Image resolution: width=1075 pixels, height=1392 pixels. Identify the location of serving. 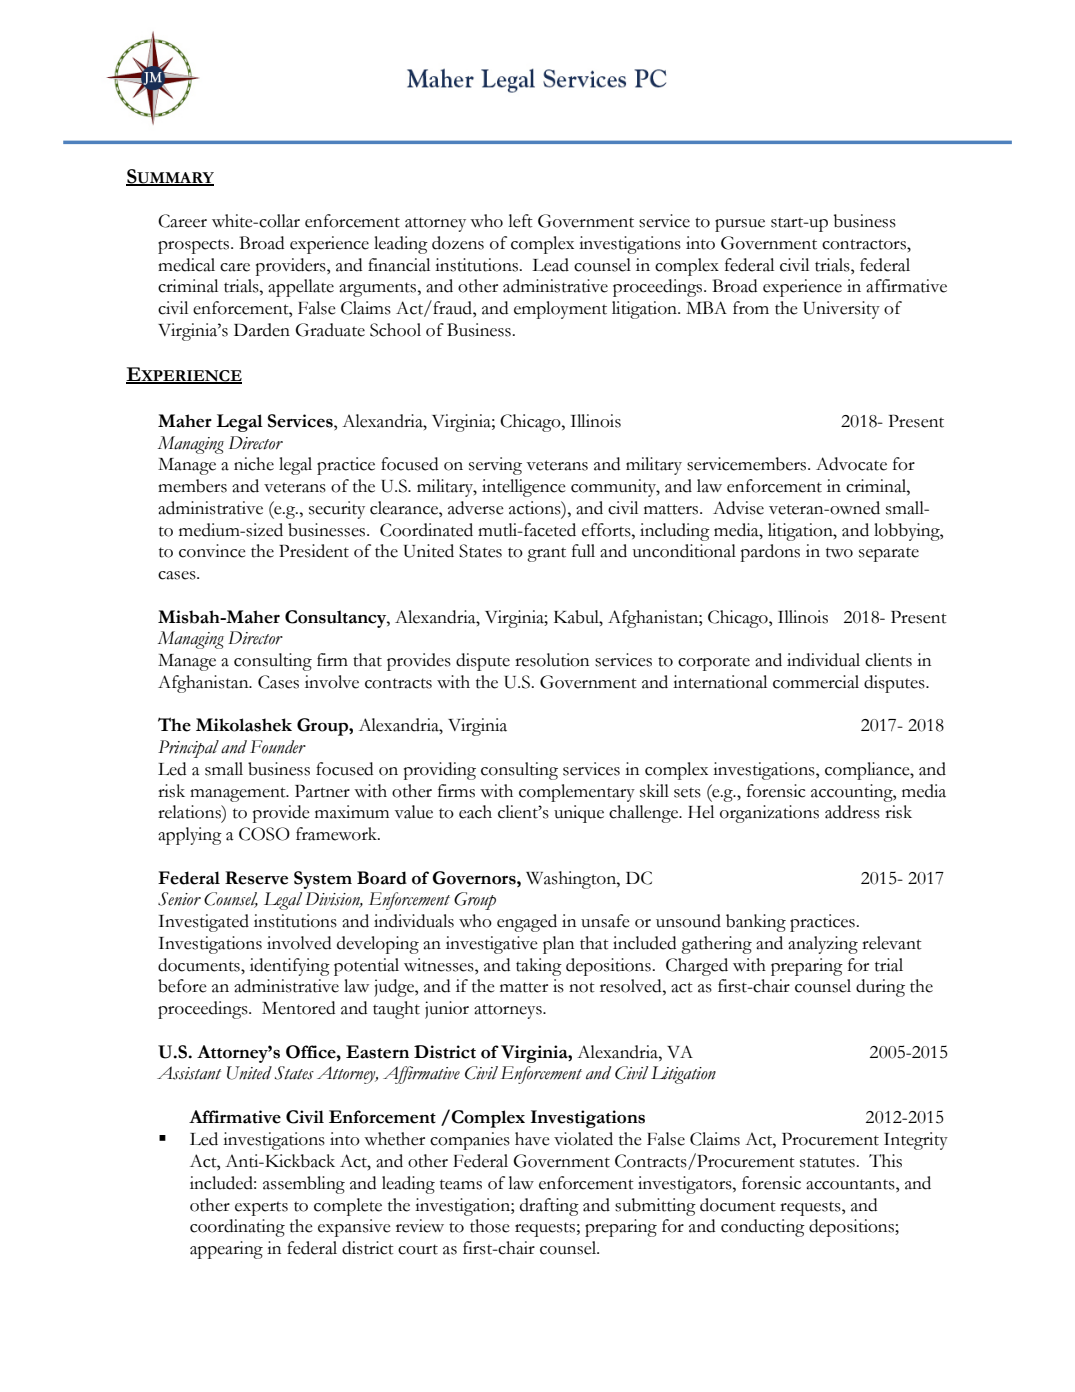
(495, 466).
